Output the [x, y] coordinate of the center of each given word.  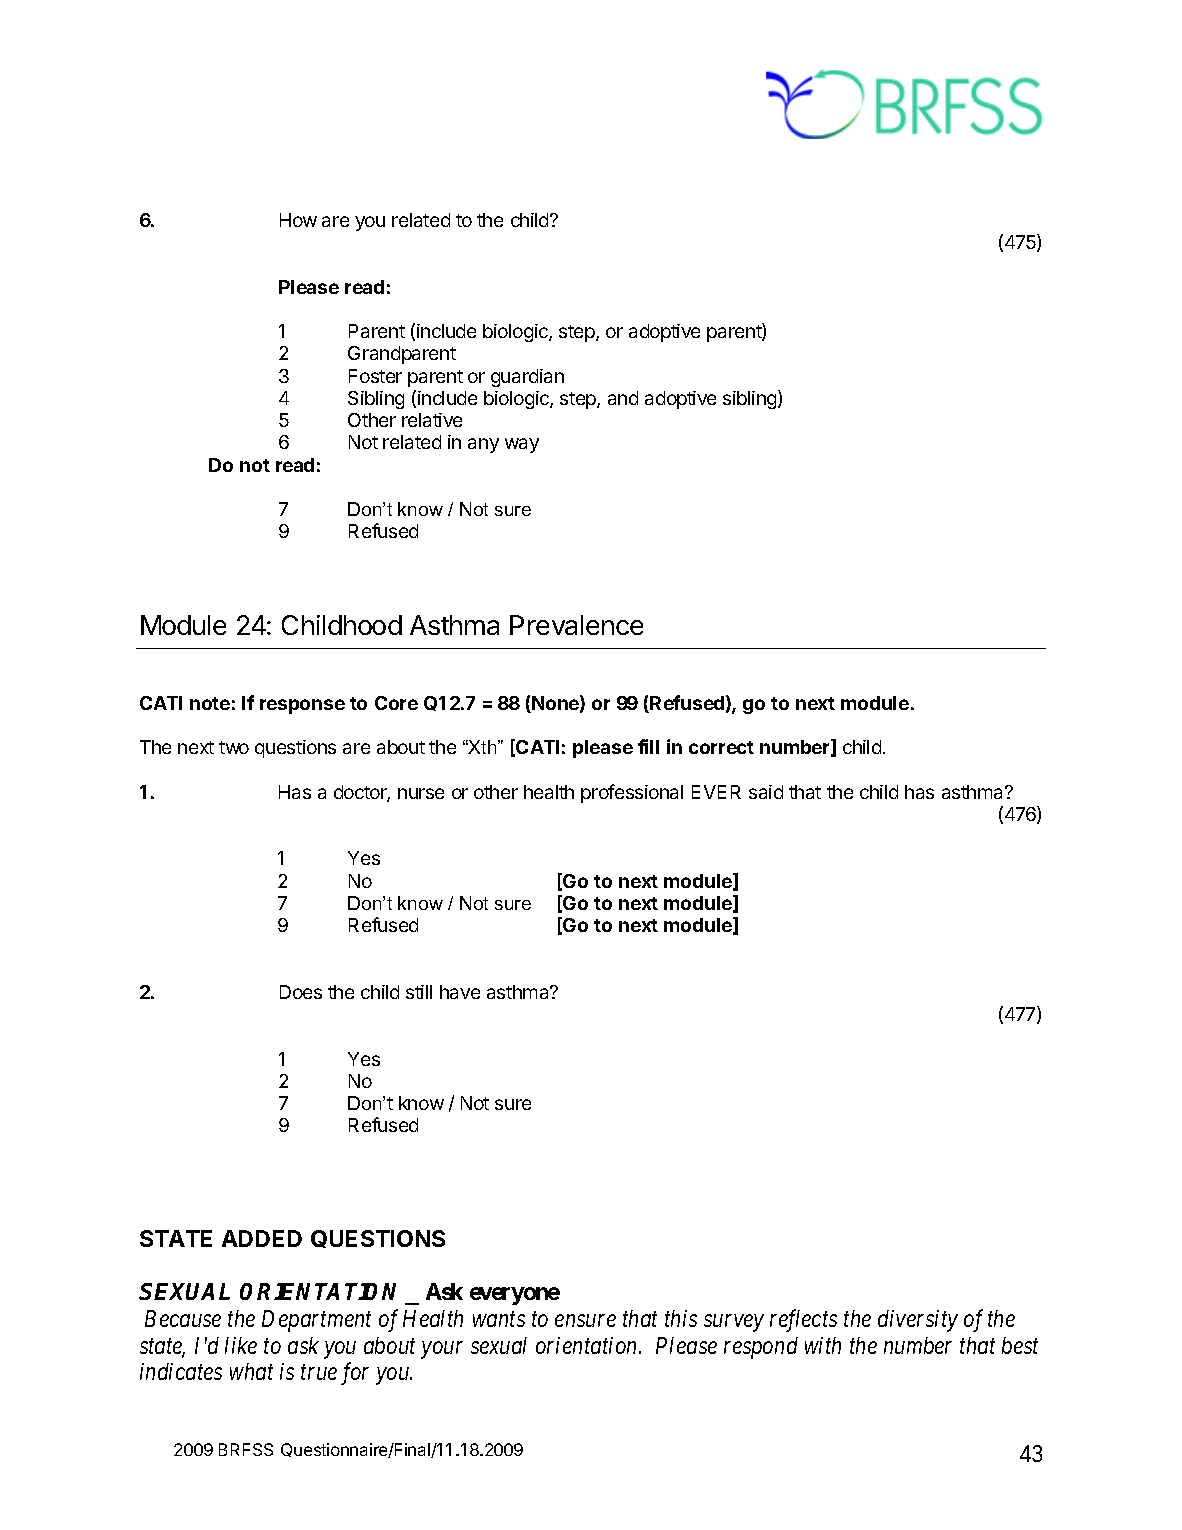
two [234, 747]
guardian [527, 378]
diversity [918, 1321]
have [460, 992]
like [241, 1345]
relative [432, 420]
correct [721, 747]
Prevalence [576, 625]
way [522, 445]
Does [301, 992]
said [766, 792]
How [298, 220]
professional [632, 793]
